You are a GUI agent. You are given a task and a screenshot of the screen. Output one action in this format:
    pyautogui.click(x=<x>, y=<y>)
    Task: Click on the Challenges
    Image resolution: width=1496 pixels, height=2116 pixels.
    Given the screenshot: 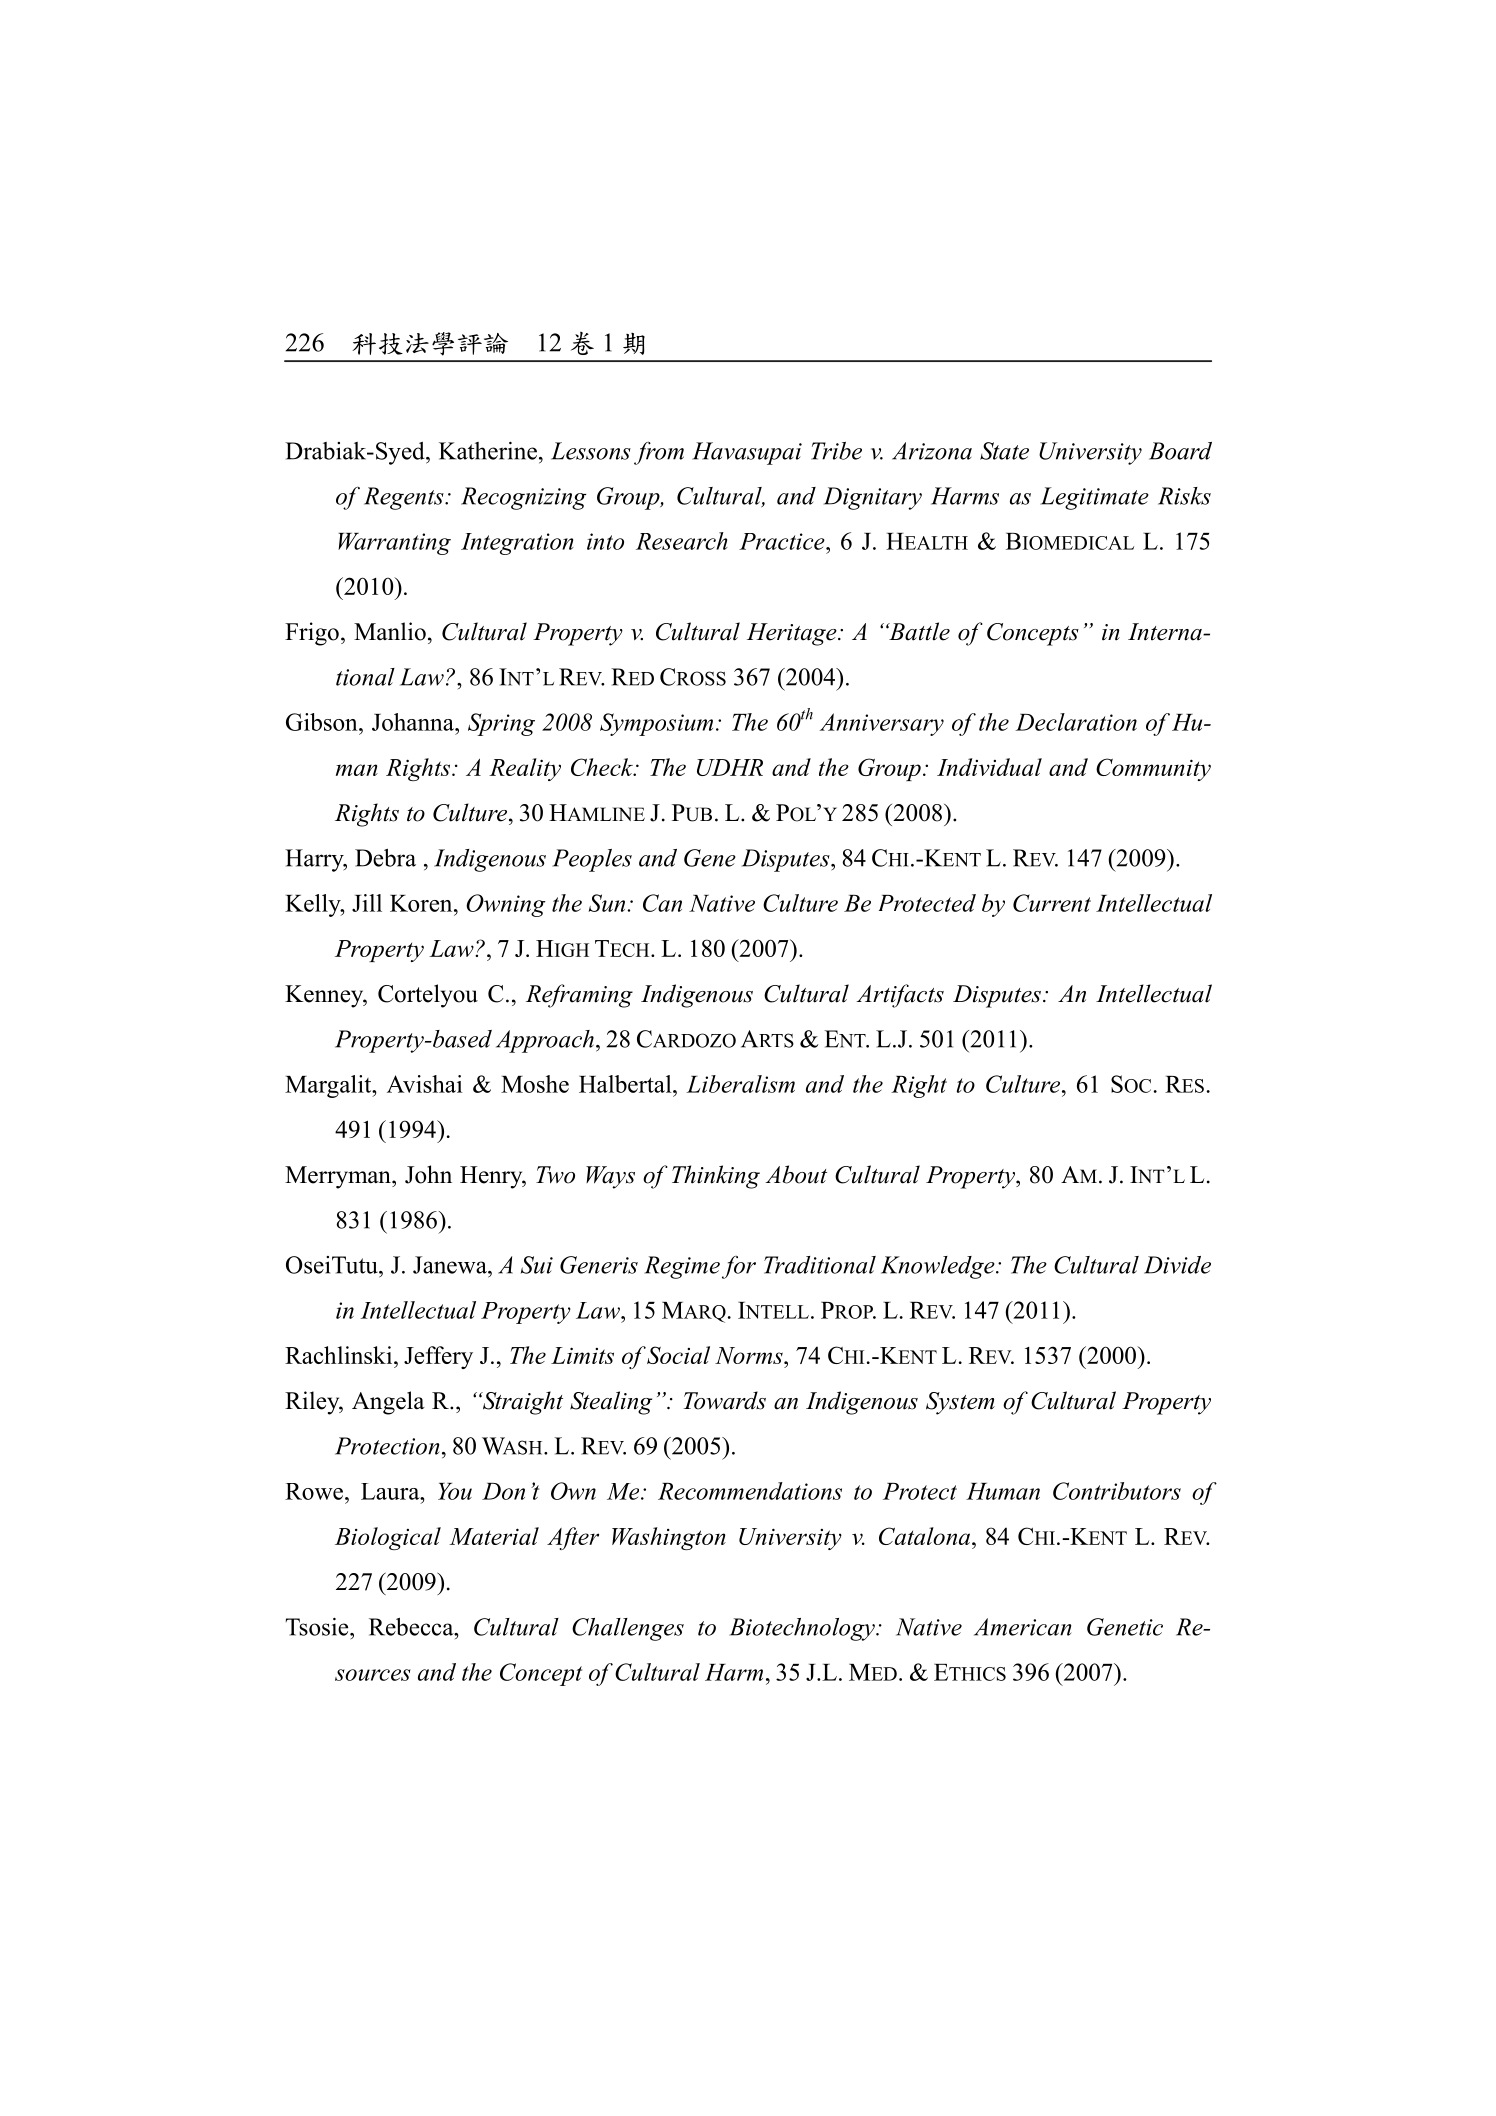 What is the action you would take?
    pyautogui.click(x=628, y=1629)
